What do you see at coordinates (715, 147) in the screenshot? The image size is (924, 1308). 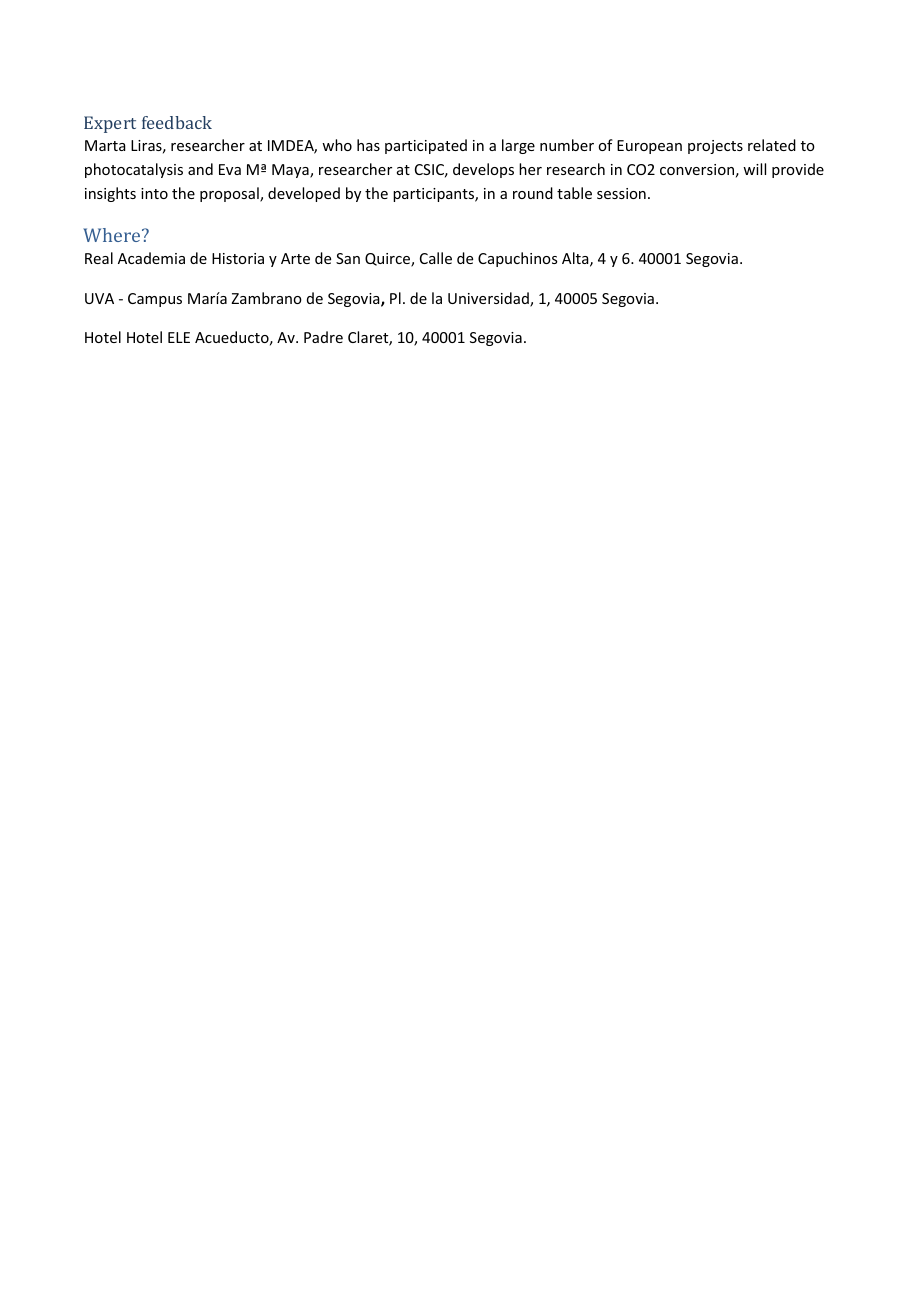 I see `projects` at bounding box center [715, 147].
